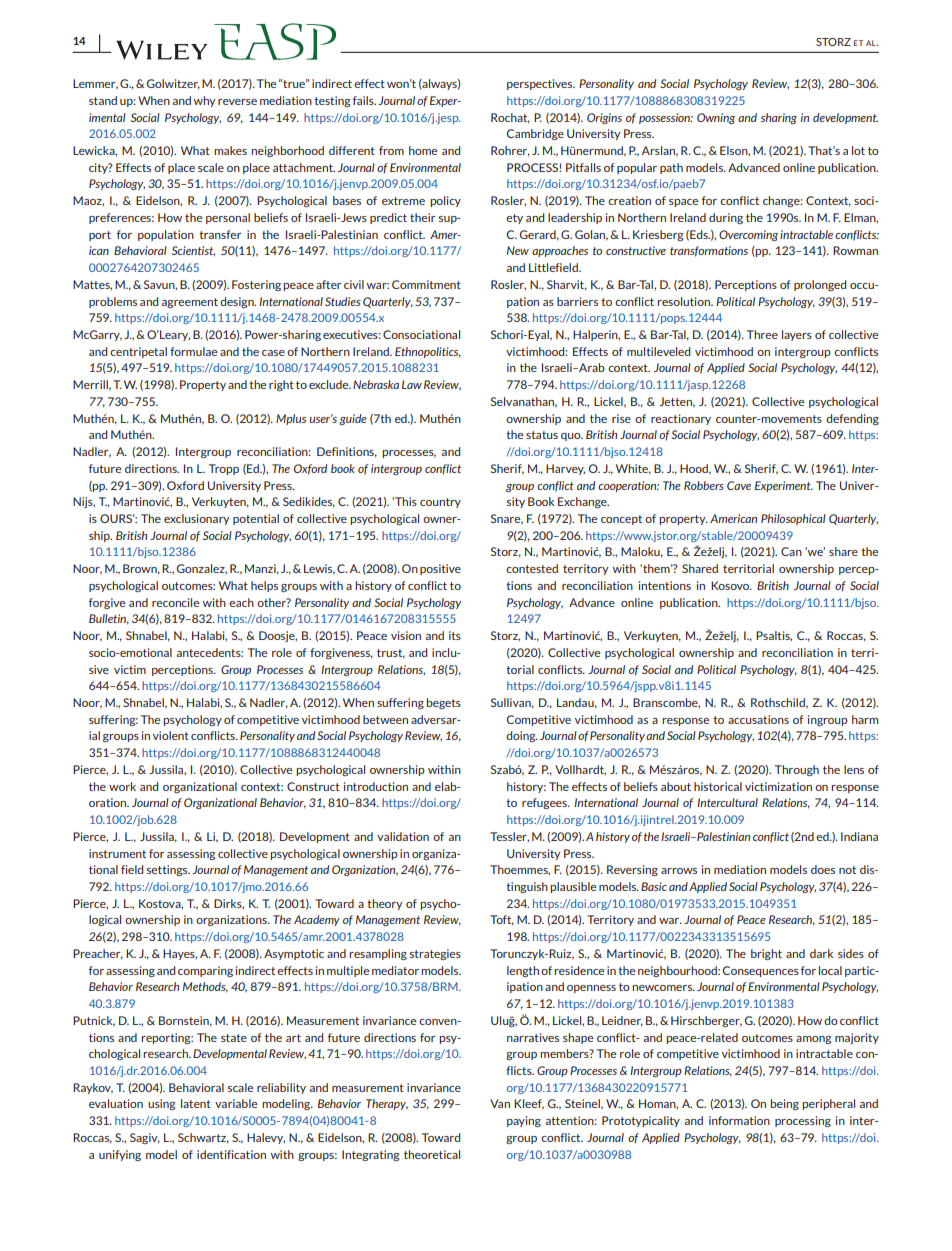 This page has height=1251, width=952. What do you see at coordinates (542, 435) in the page?
I see `status` at bounding box center [542, 435].
